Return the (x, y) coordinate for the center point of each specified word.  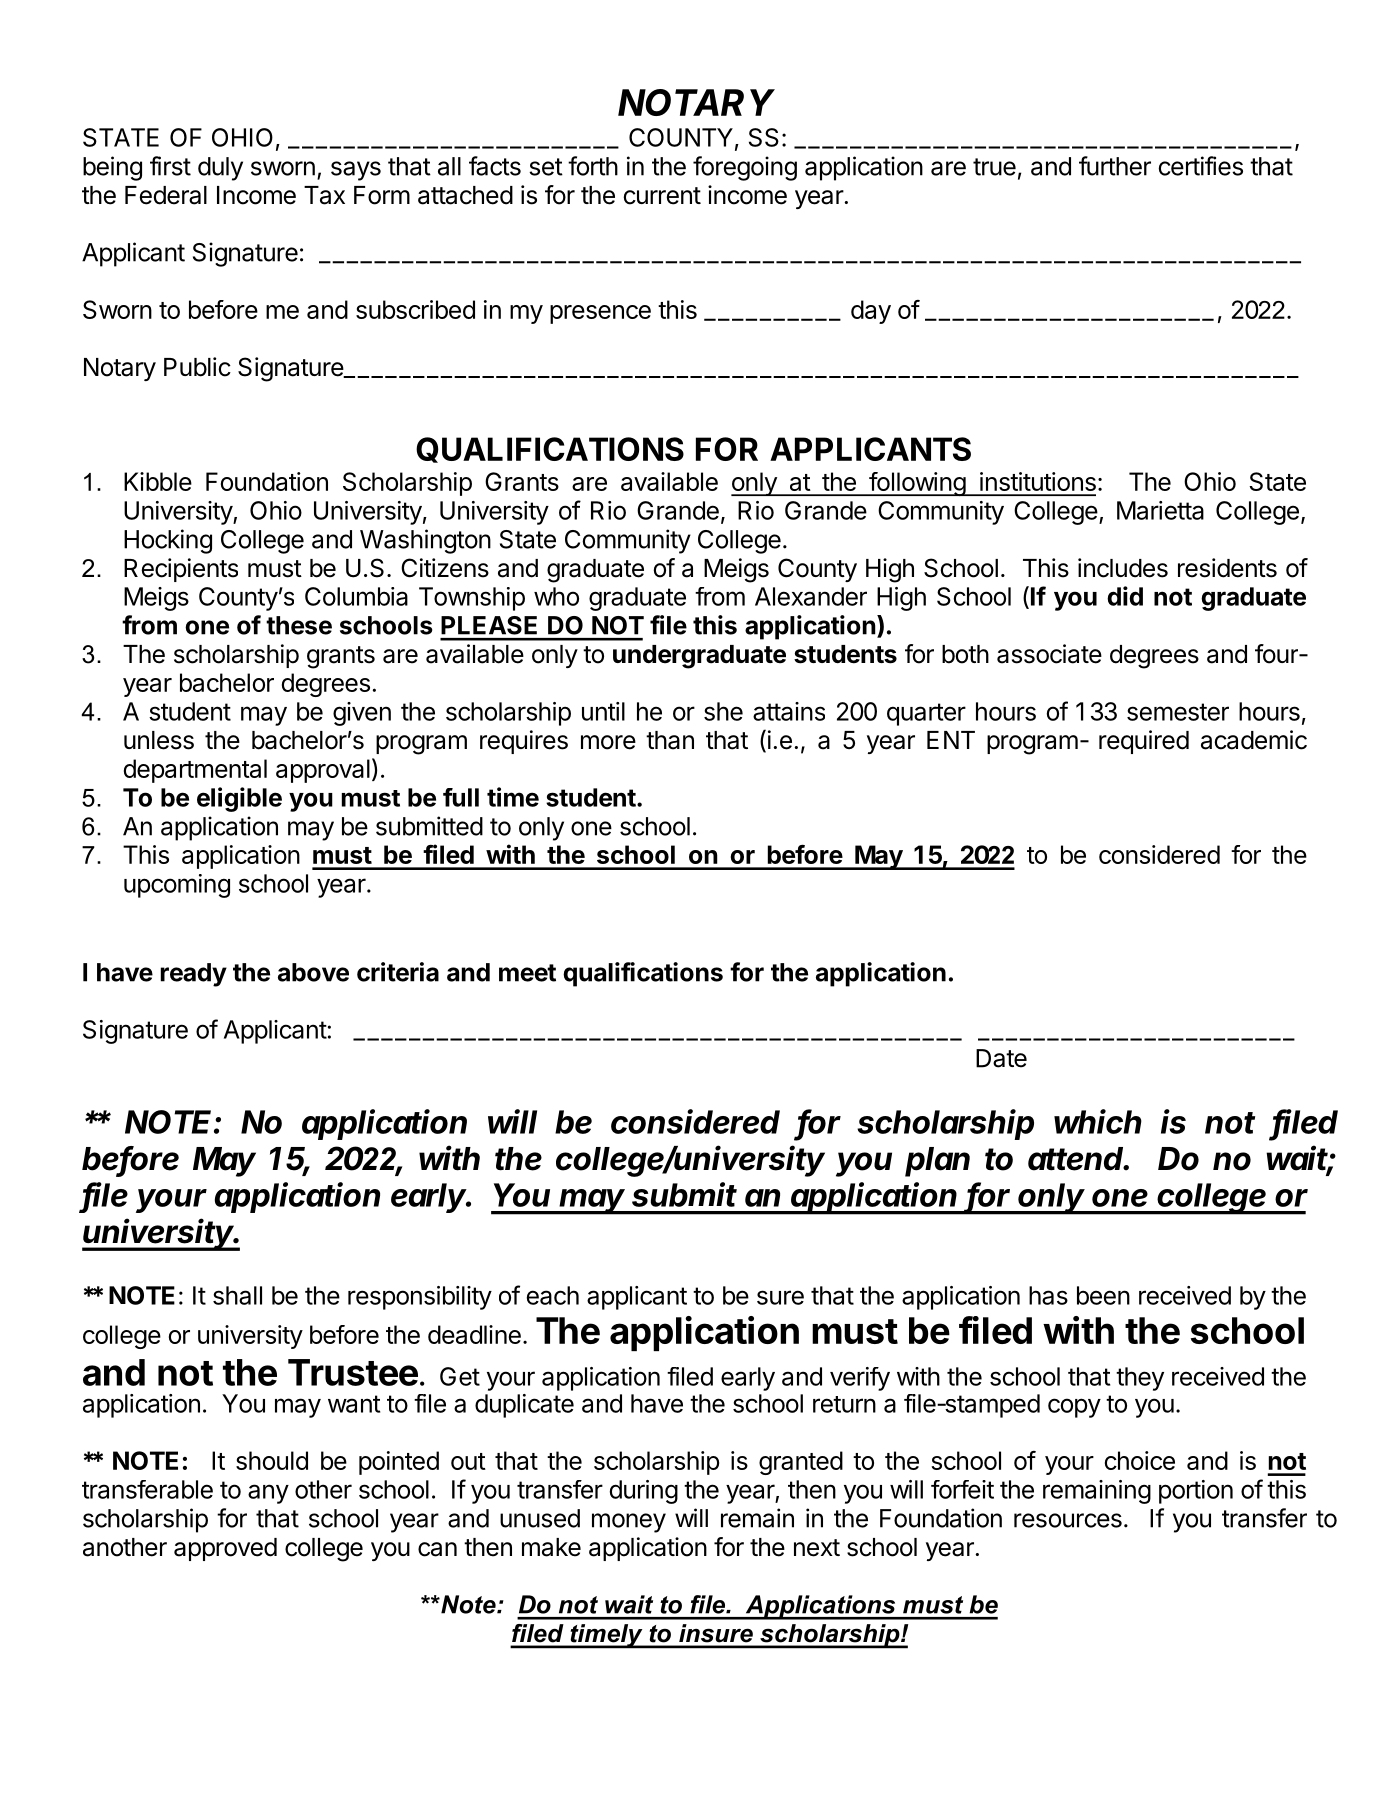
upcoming (177, 886)
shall (237, 1295)
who (556, 596)
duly (220, 169)
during (644, 1492)
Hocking (168, 541)
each (553, 1295)
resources (1068, 1520)
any (268, 1494)
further (1115, 166)
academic (1254, 740)
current (662, 196)
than (670, 740)
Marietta (1160, 510)
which (1098, 1121)
